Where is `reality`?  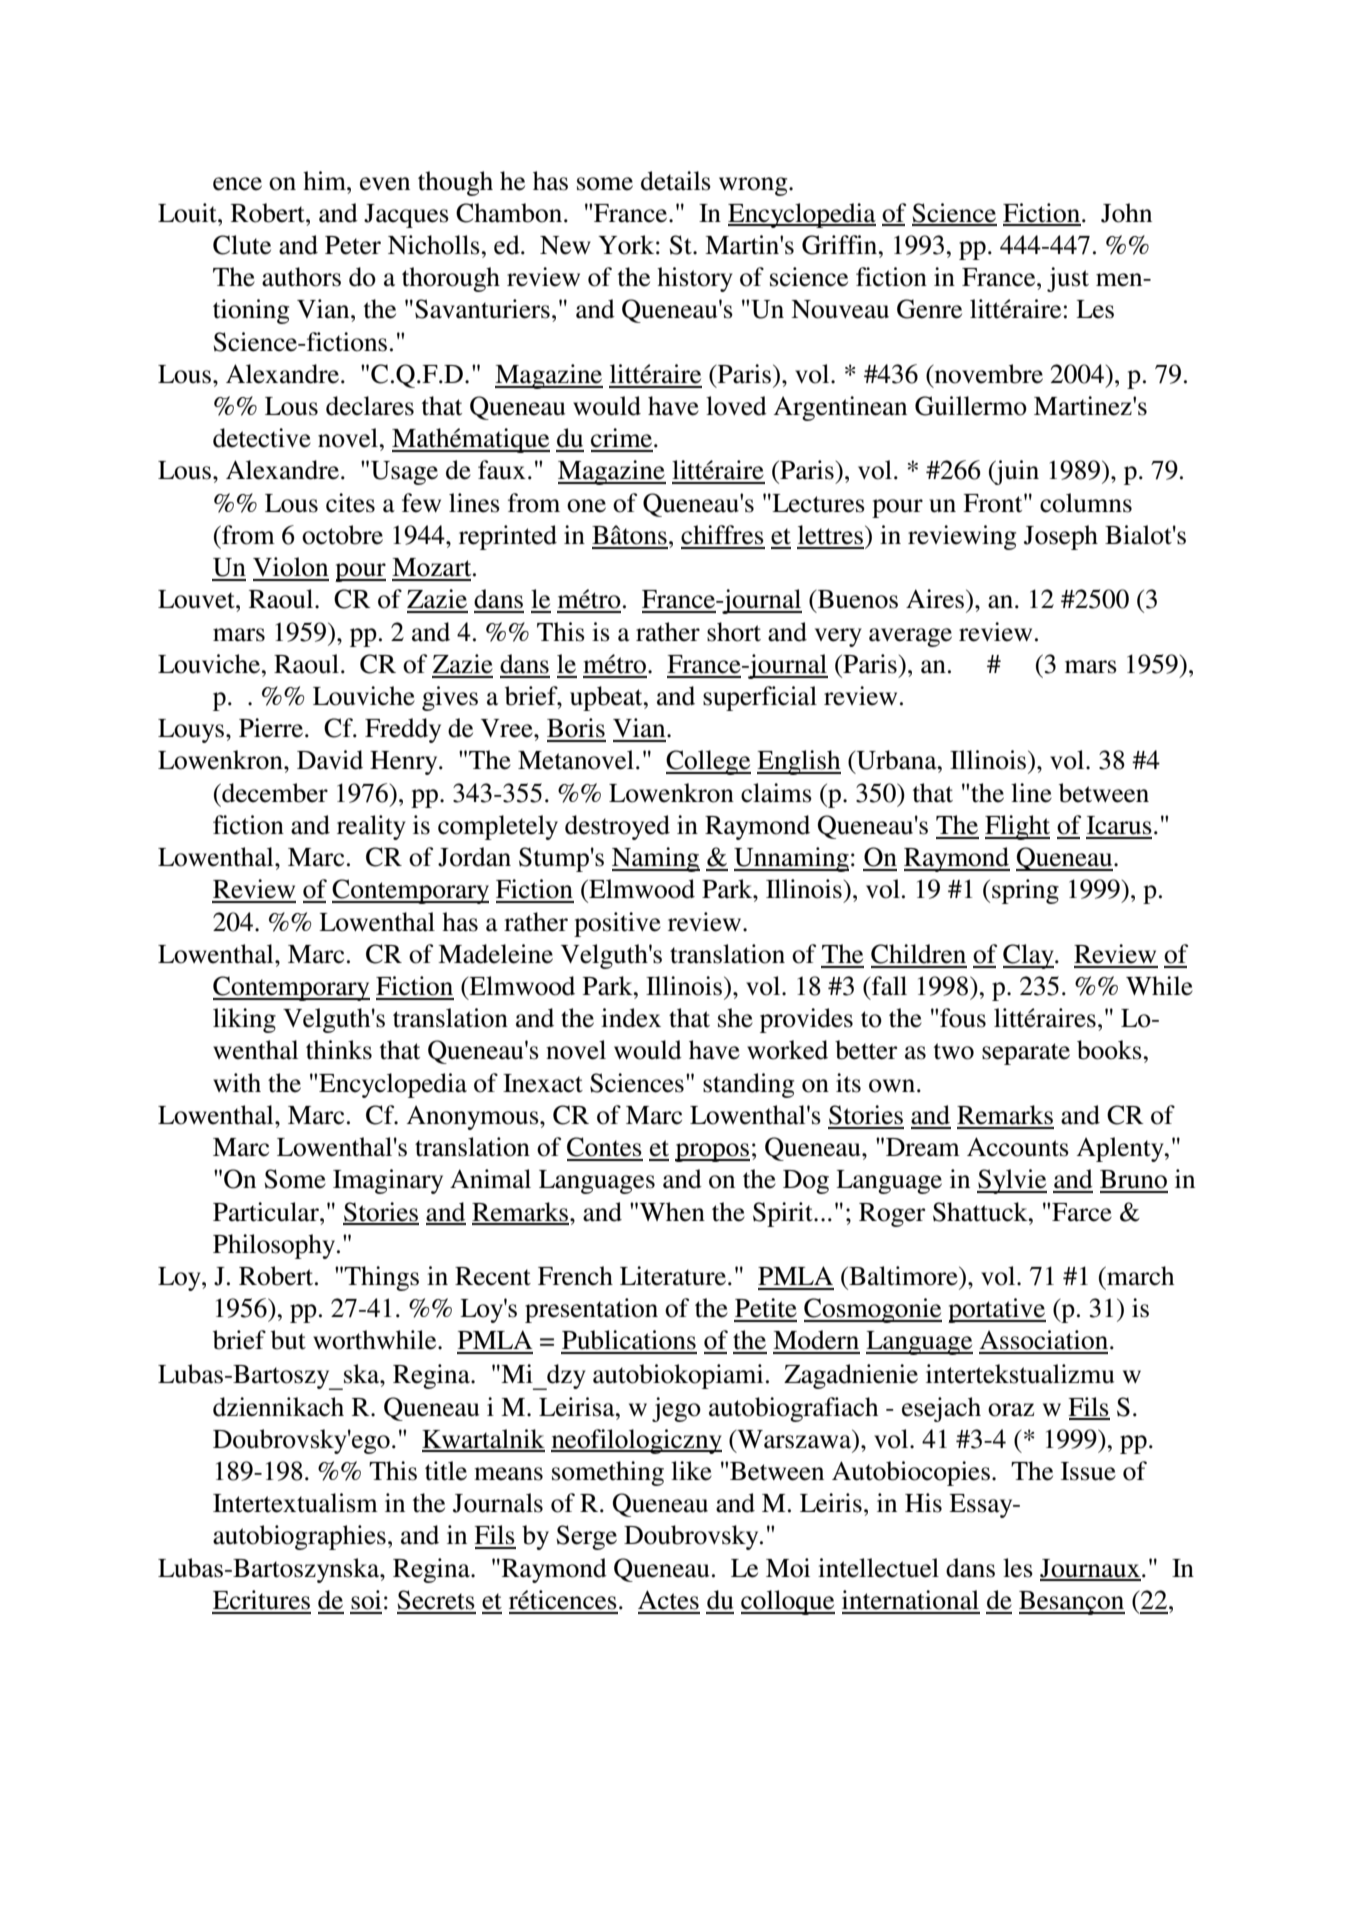
reality is located at coordinates (371, 827).
